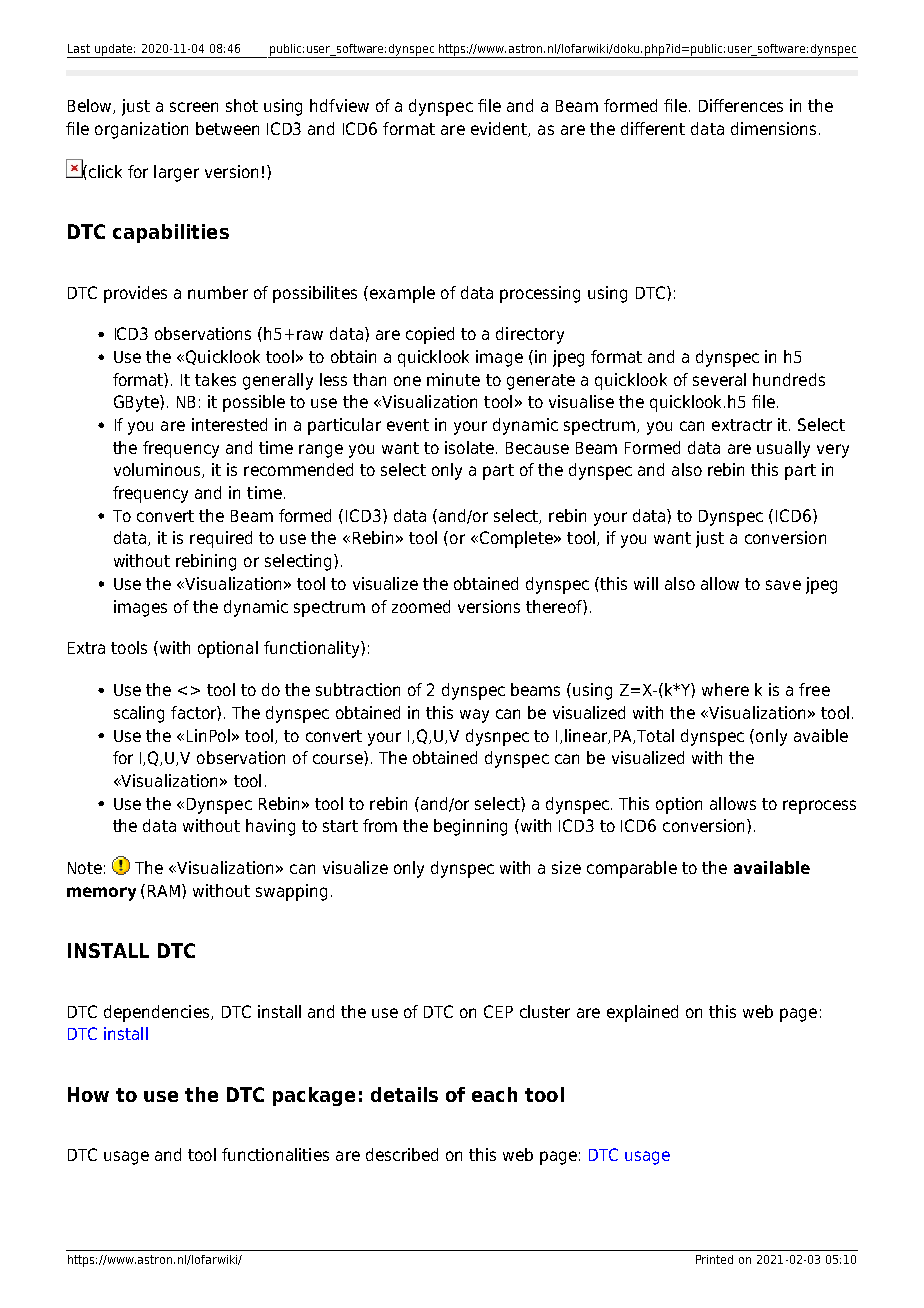 The image size is (924, 1308). I want to click on zoomed, so click(421, 606).
